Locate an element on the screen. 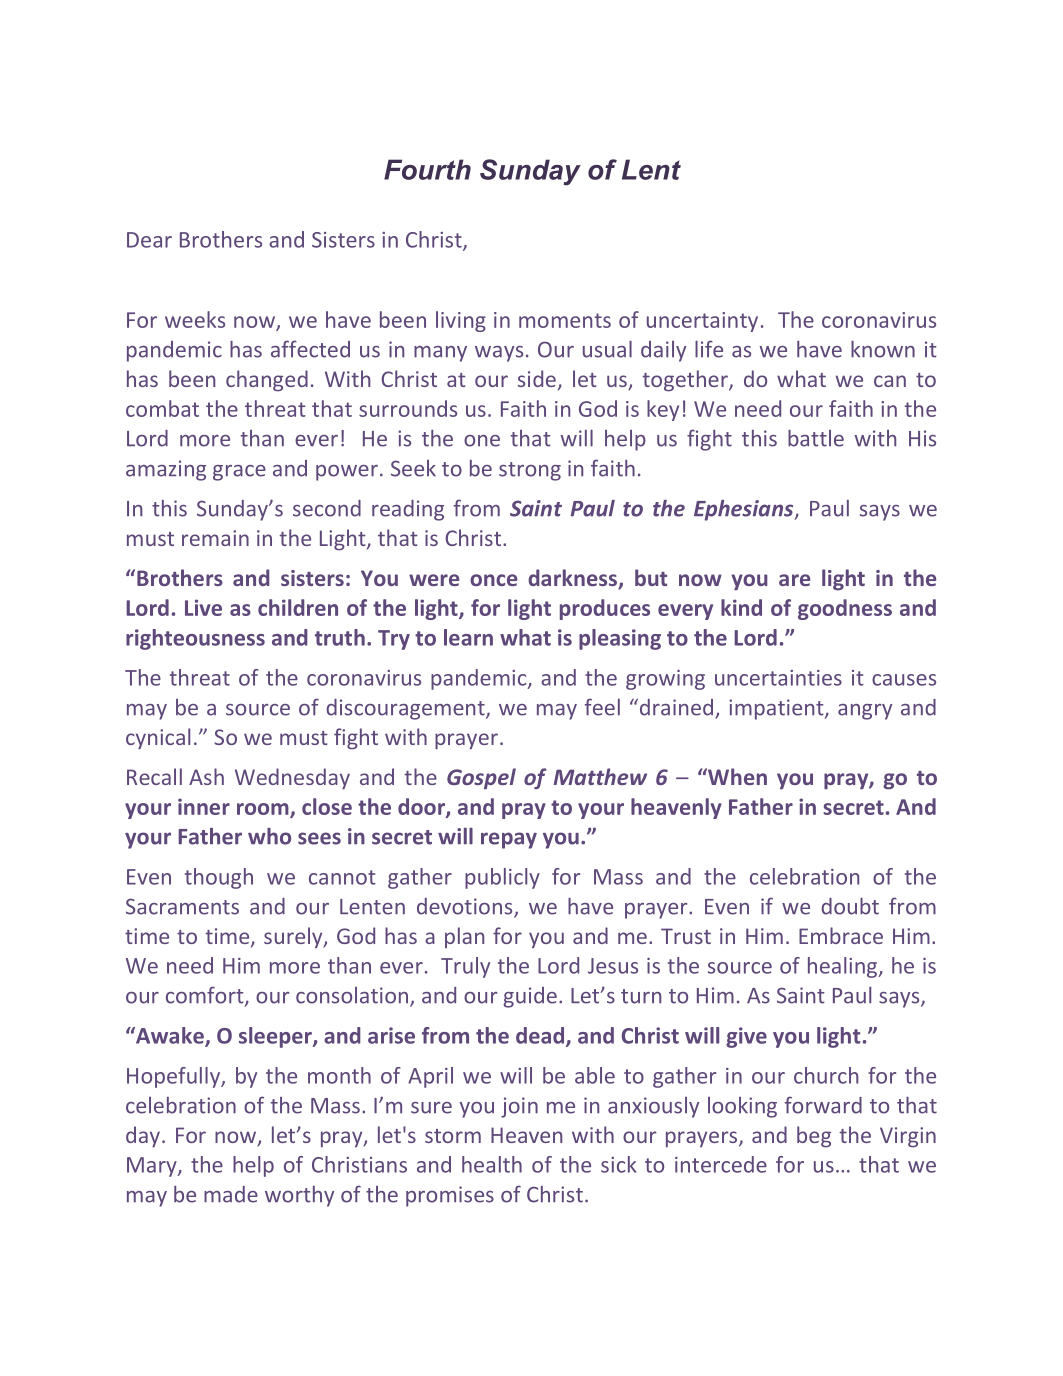 The height and width of the screenshot is (1376, 1063). made is located at coordinates (231, 1194).
